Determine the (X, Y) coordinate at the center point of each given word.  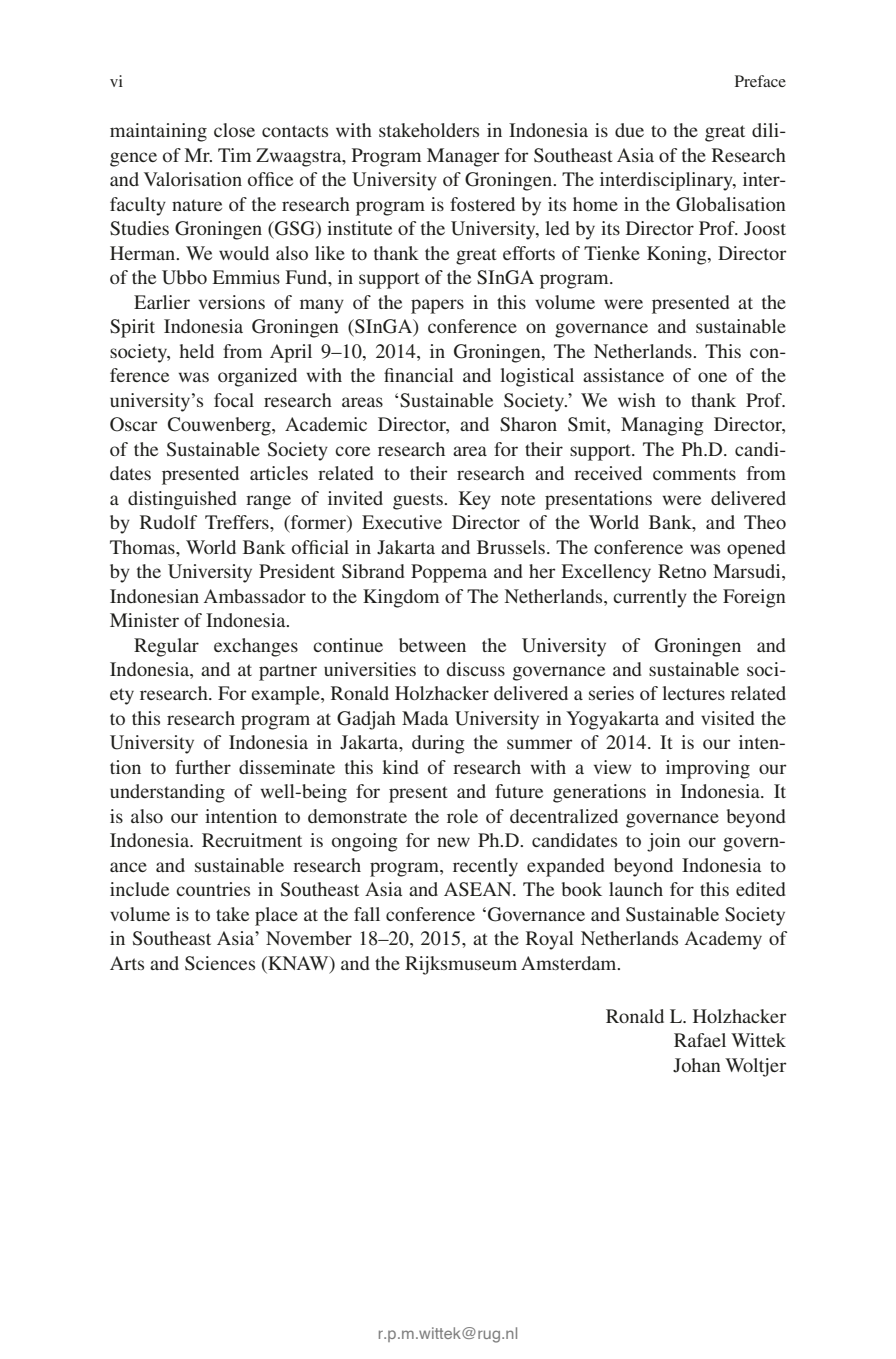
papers (437, 306)
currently (650, 598)
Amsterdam (570, 963)
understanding (167, 793)
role (462, 816)
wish (637, 400)
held (197, 351)
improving (708, 769)
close (234, 130)
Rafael (700, 1040)
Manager (463, 157)
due (629, 130)
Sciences (220, 963)
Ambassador (255, 596)
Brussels (511, 547)
